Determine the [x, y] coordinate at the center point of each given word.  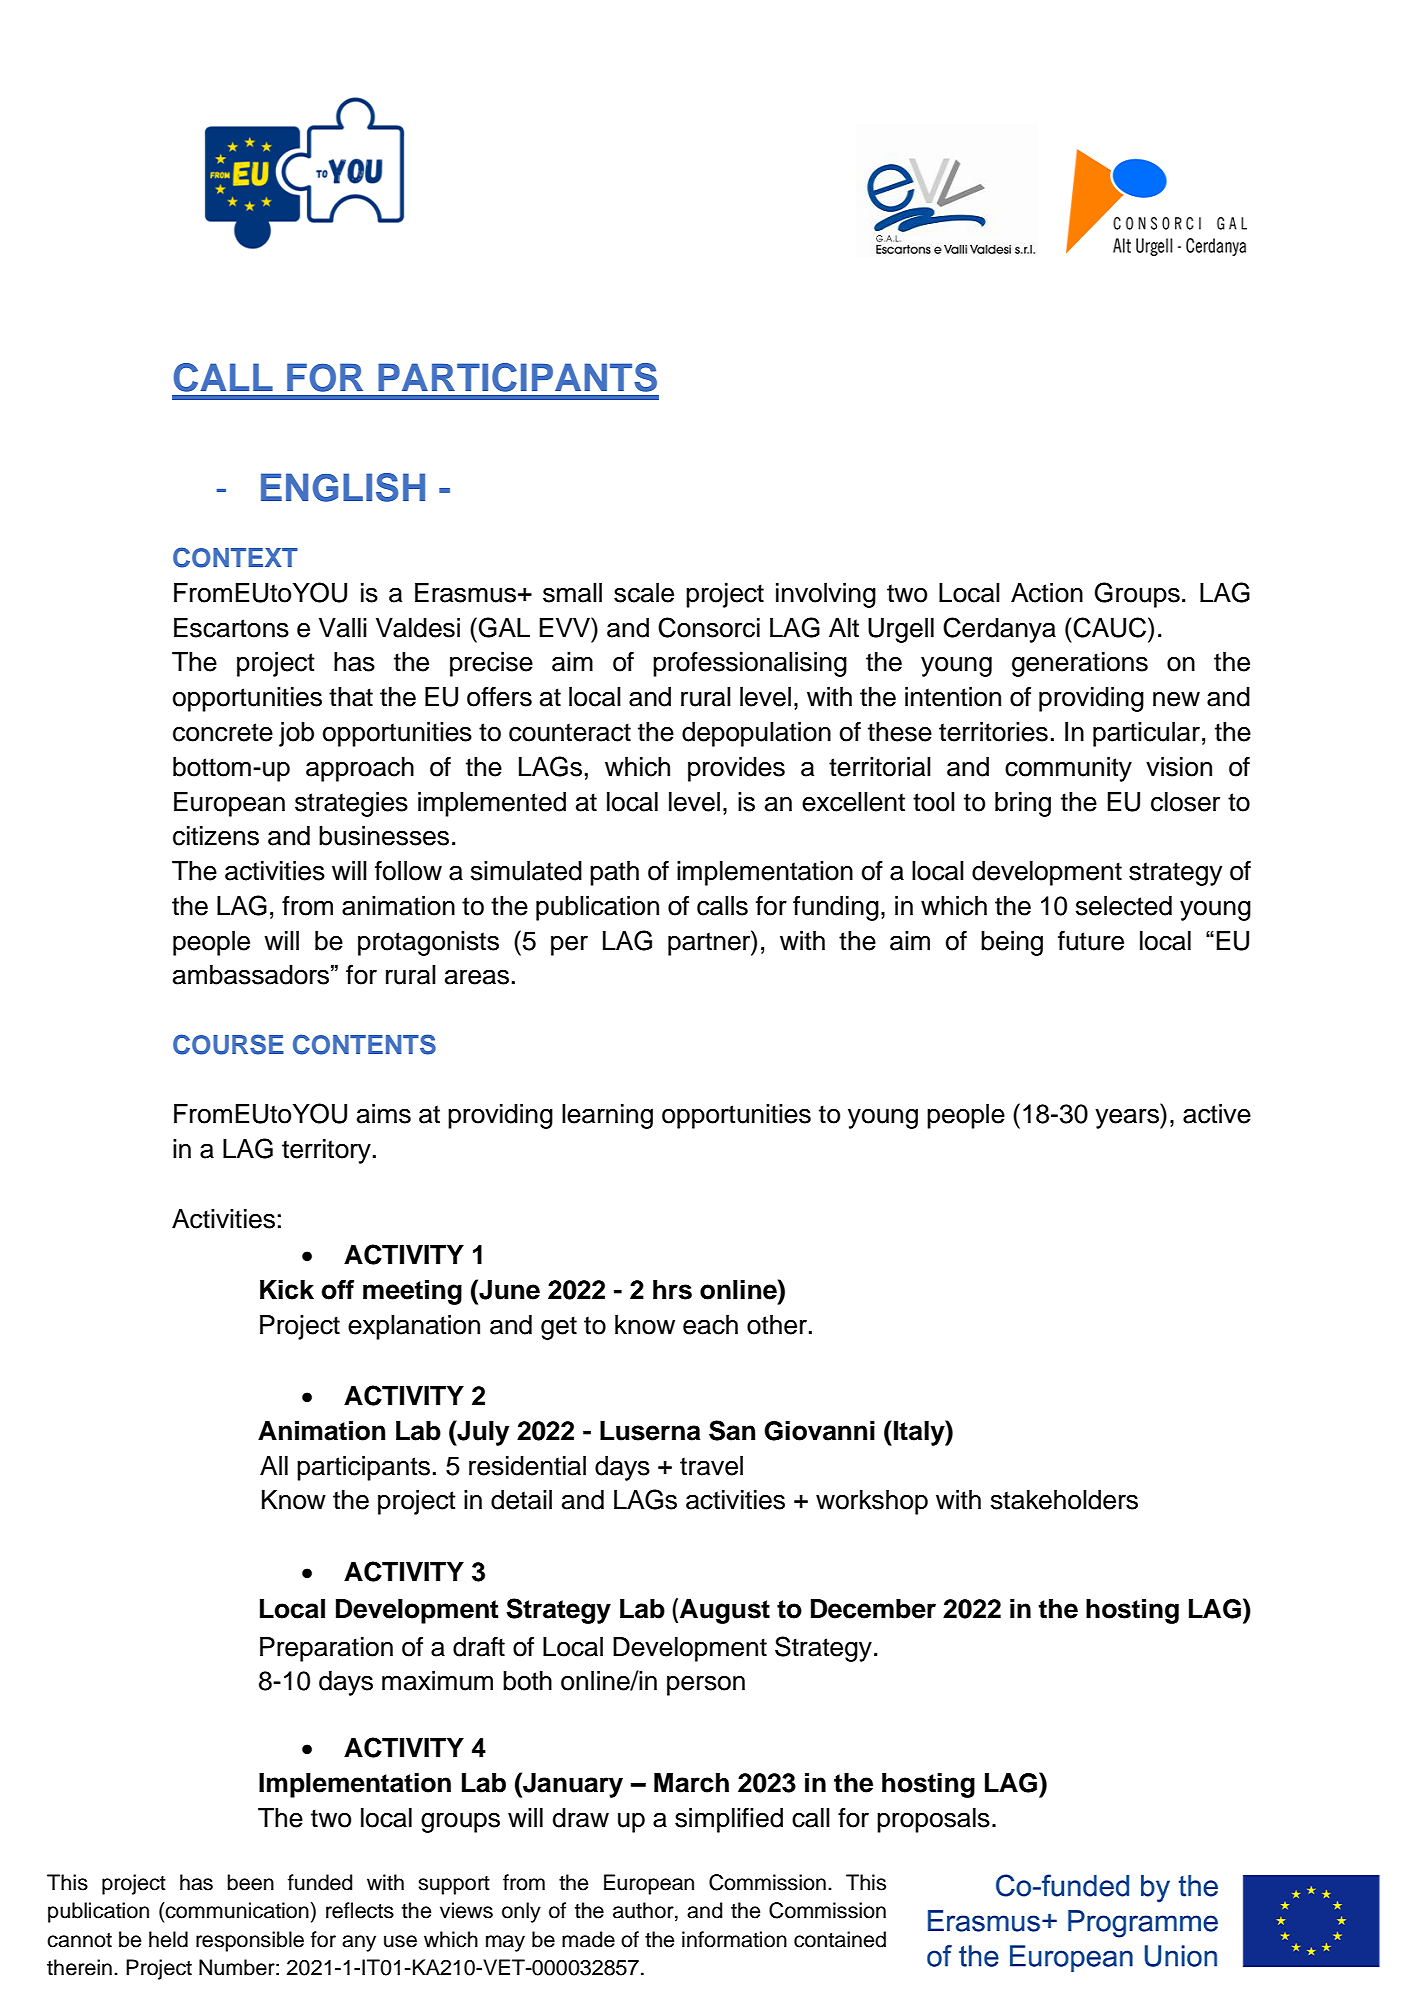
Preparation [326, 1649]
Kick [287, 1290]
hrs [672, 1290]
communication [236, 1910]
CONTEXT [235, 557]
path [614, 873]
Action [1047, 593]
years [1128, 1118]
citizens [216, 836]
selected [1124, 906]
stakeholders [1064, 1500]
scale [644, 593]
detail [521, 1500]
